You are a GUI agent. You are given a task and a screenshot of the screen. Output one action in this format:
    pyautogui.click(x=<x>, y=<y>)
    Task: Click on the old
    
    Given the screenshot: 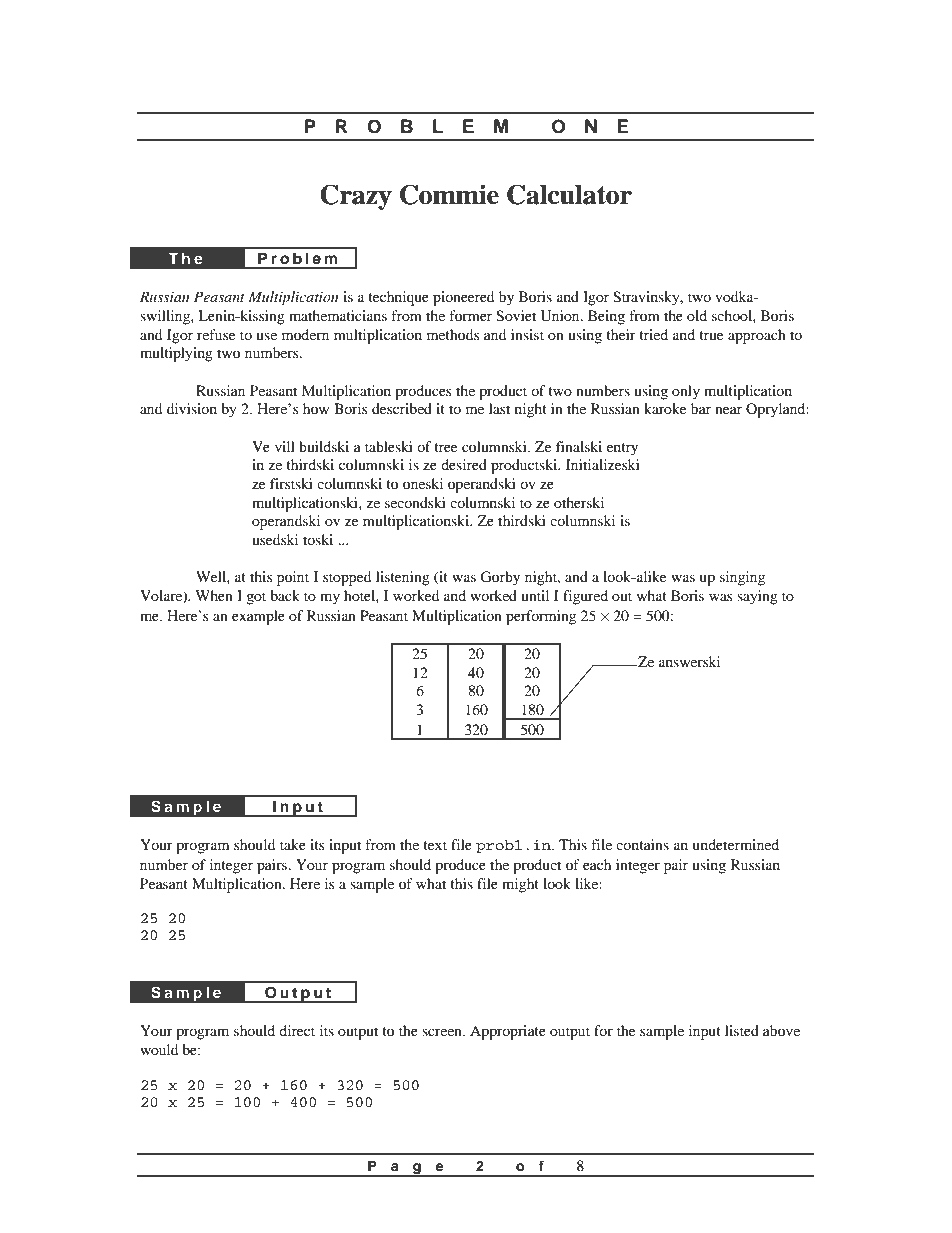 What is the action you would take?
    pyautogui.click(x=697, y=315)
